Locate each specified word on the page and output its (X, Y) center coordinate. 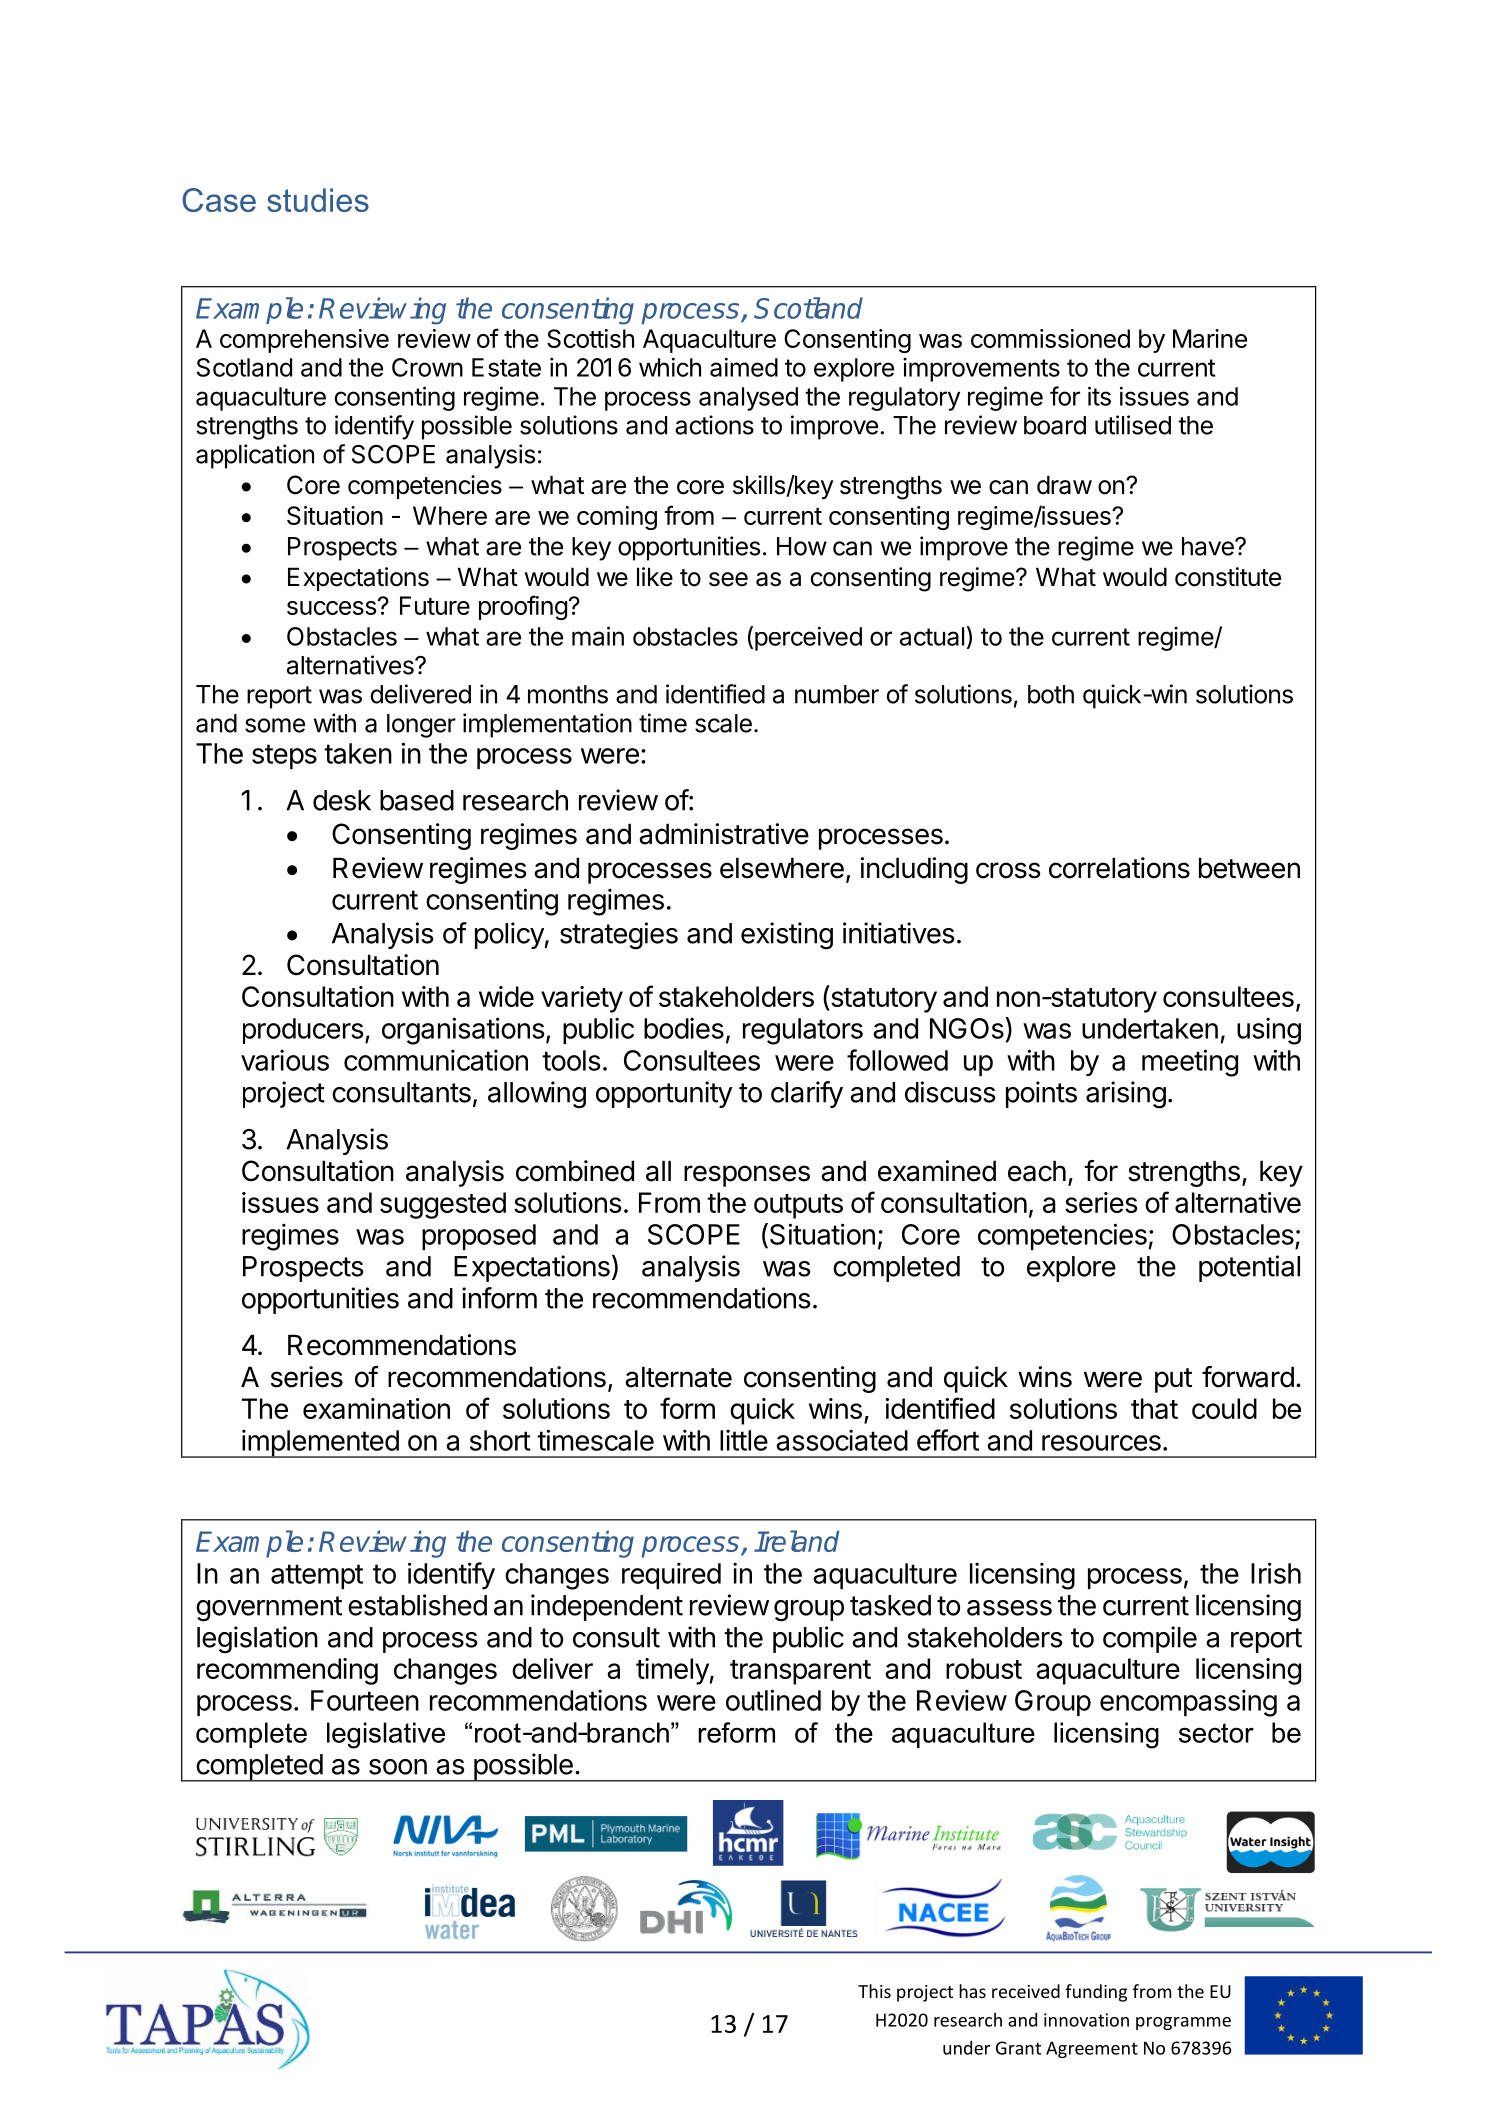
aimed (744, 367)
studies (318, 200)
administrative (724, 834)
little (744, 1440)
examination (376, 1408)
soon (398, 1767)
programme (1183, 2023)
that (1154, 1408)
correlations (1119, 868)
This (874, 1991)
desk (342, 800)
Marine (1210, 338)
